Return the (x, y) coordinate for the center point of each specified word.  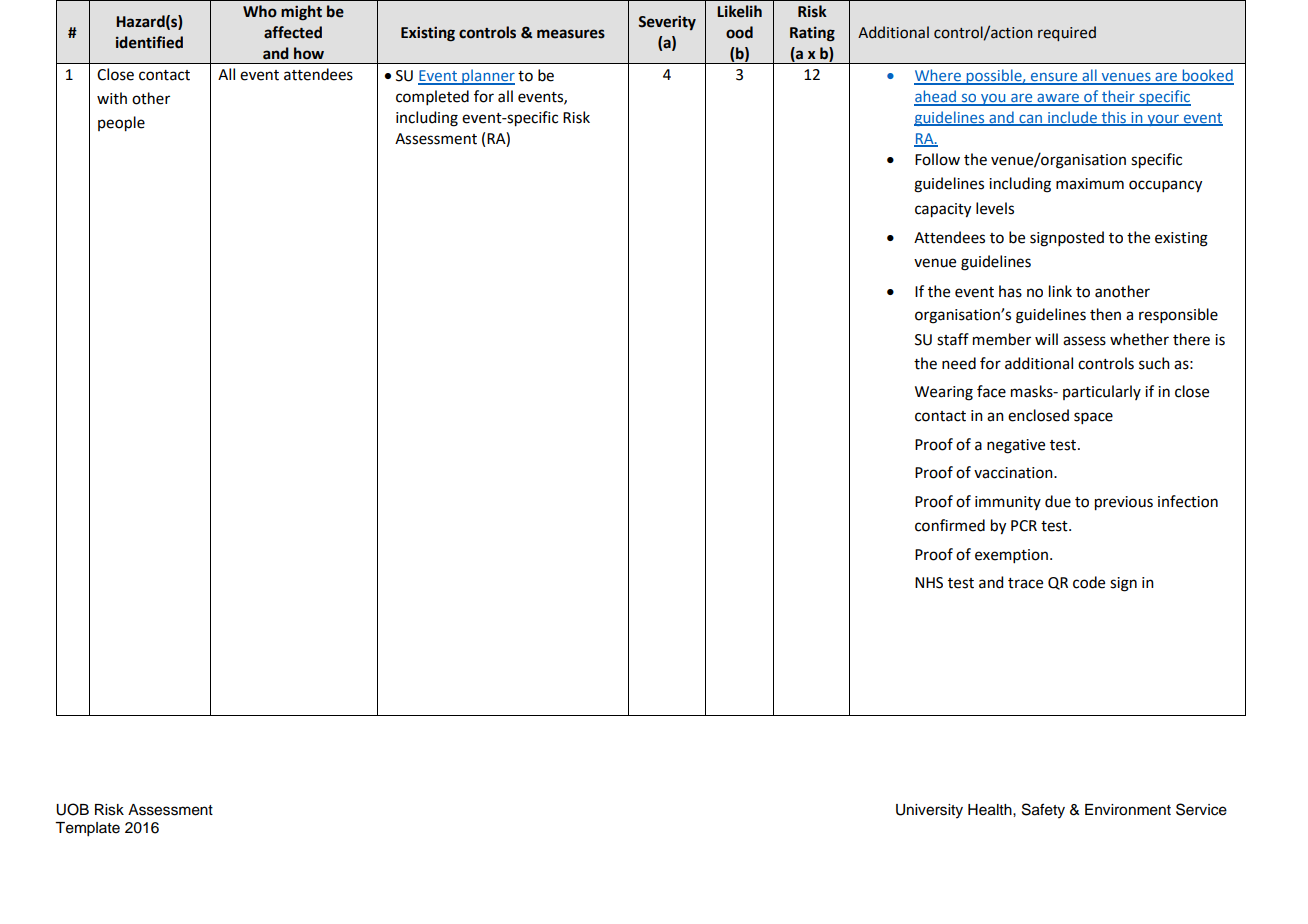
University (929, 811)
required (1067, 33)
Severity (667, 22)
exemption (1011, 556)
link (1060, 291)
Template (87, 829)
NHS (929, 583)
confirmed (950, 525)
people (121, 124)
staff (953, 339)
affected (293, 32)
